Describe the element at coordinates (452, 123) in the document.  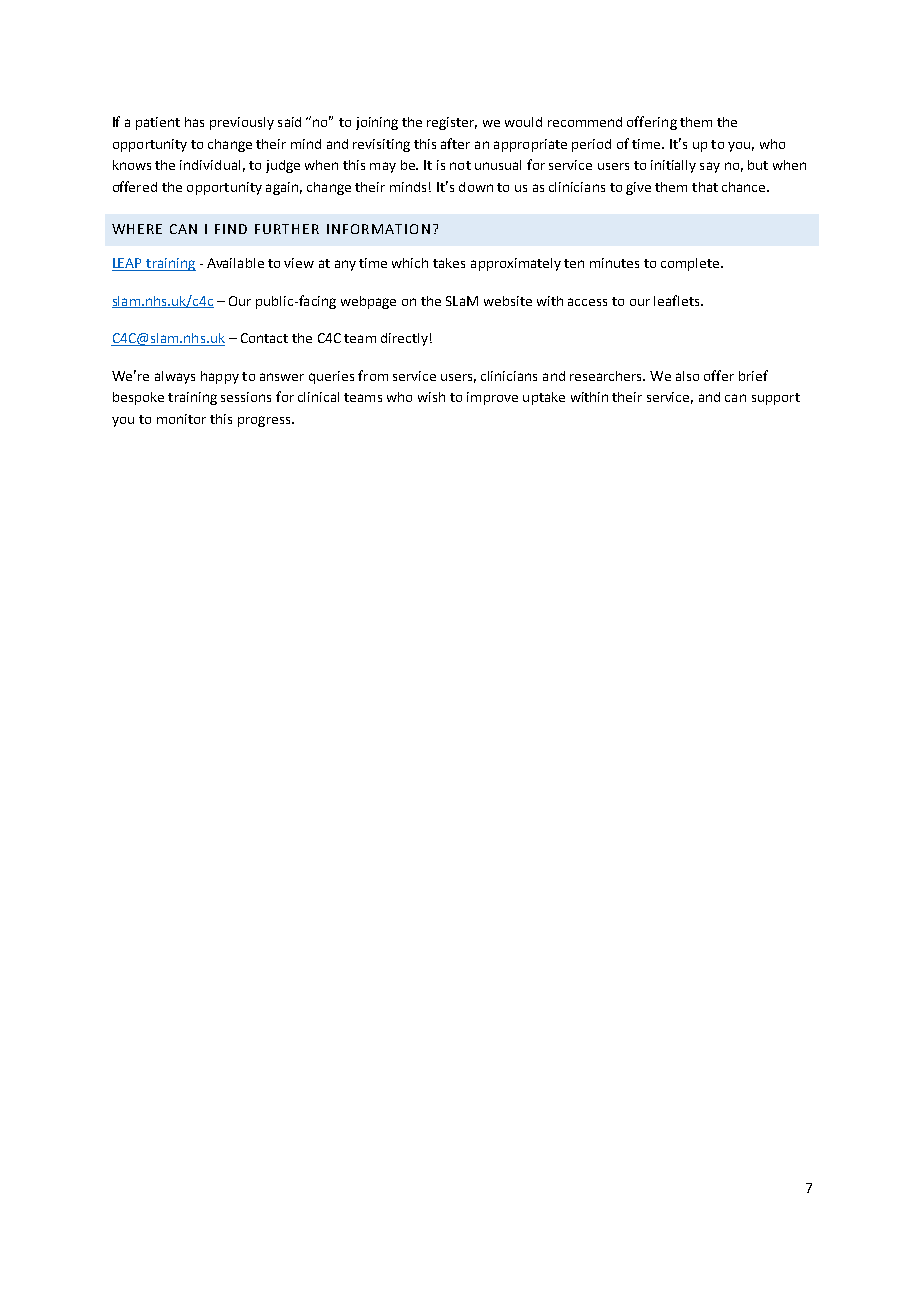
I see `register` at that location.
